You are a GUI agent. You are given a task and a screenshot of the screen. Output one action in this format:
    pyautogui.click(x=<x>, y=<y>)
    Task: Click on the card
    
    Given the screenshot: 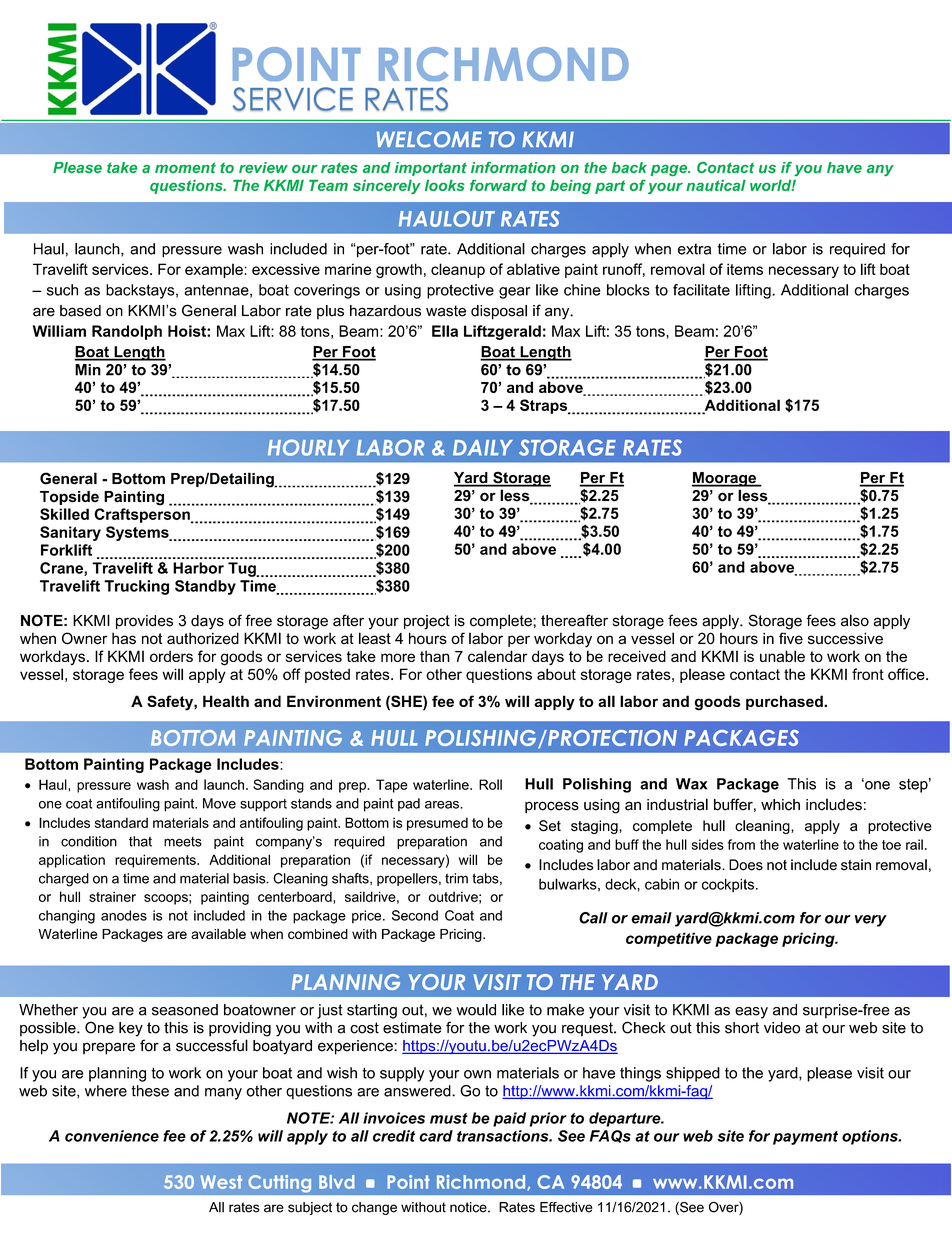 What is the action you would take?
    pyautogui.click(x=436, y=1136)
